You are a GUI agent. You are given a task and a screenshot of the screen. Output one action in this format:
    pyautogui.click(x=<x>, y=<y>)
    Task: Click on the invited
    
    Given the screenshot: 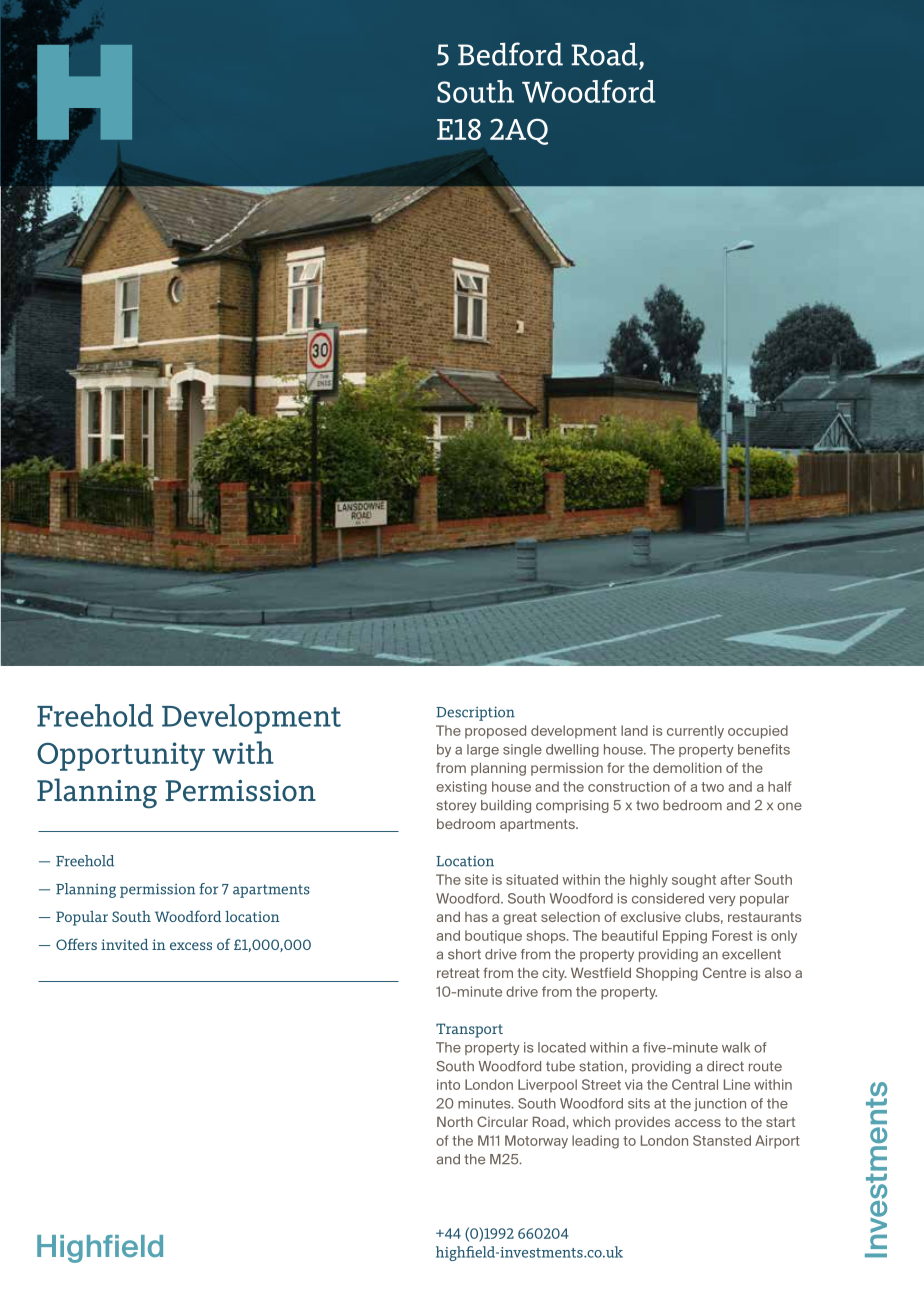 What is the action you would take?
    pyautogui.click(x=124, y=944)
